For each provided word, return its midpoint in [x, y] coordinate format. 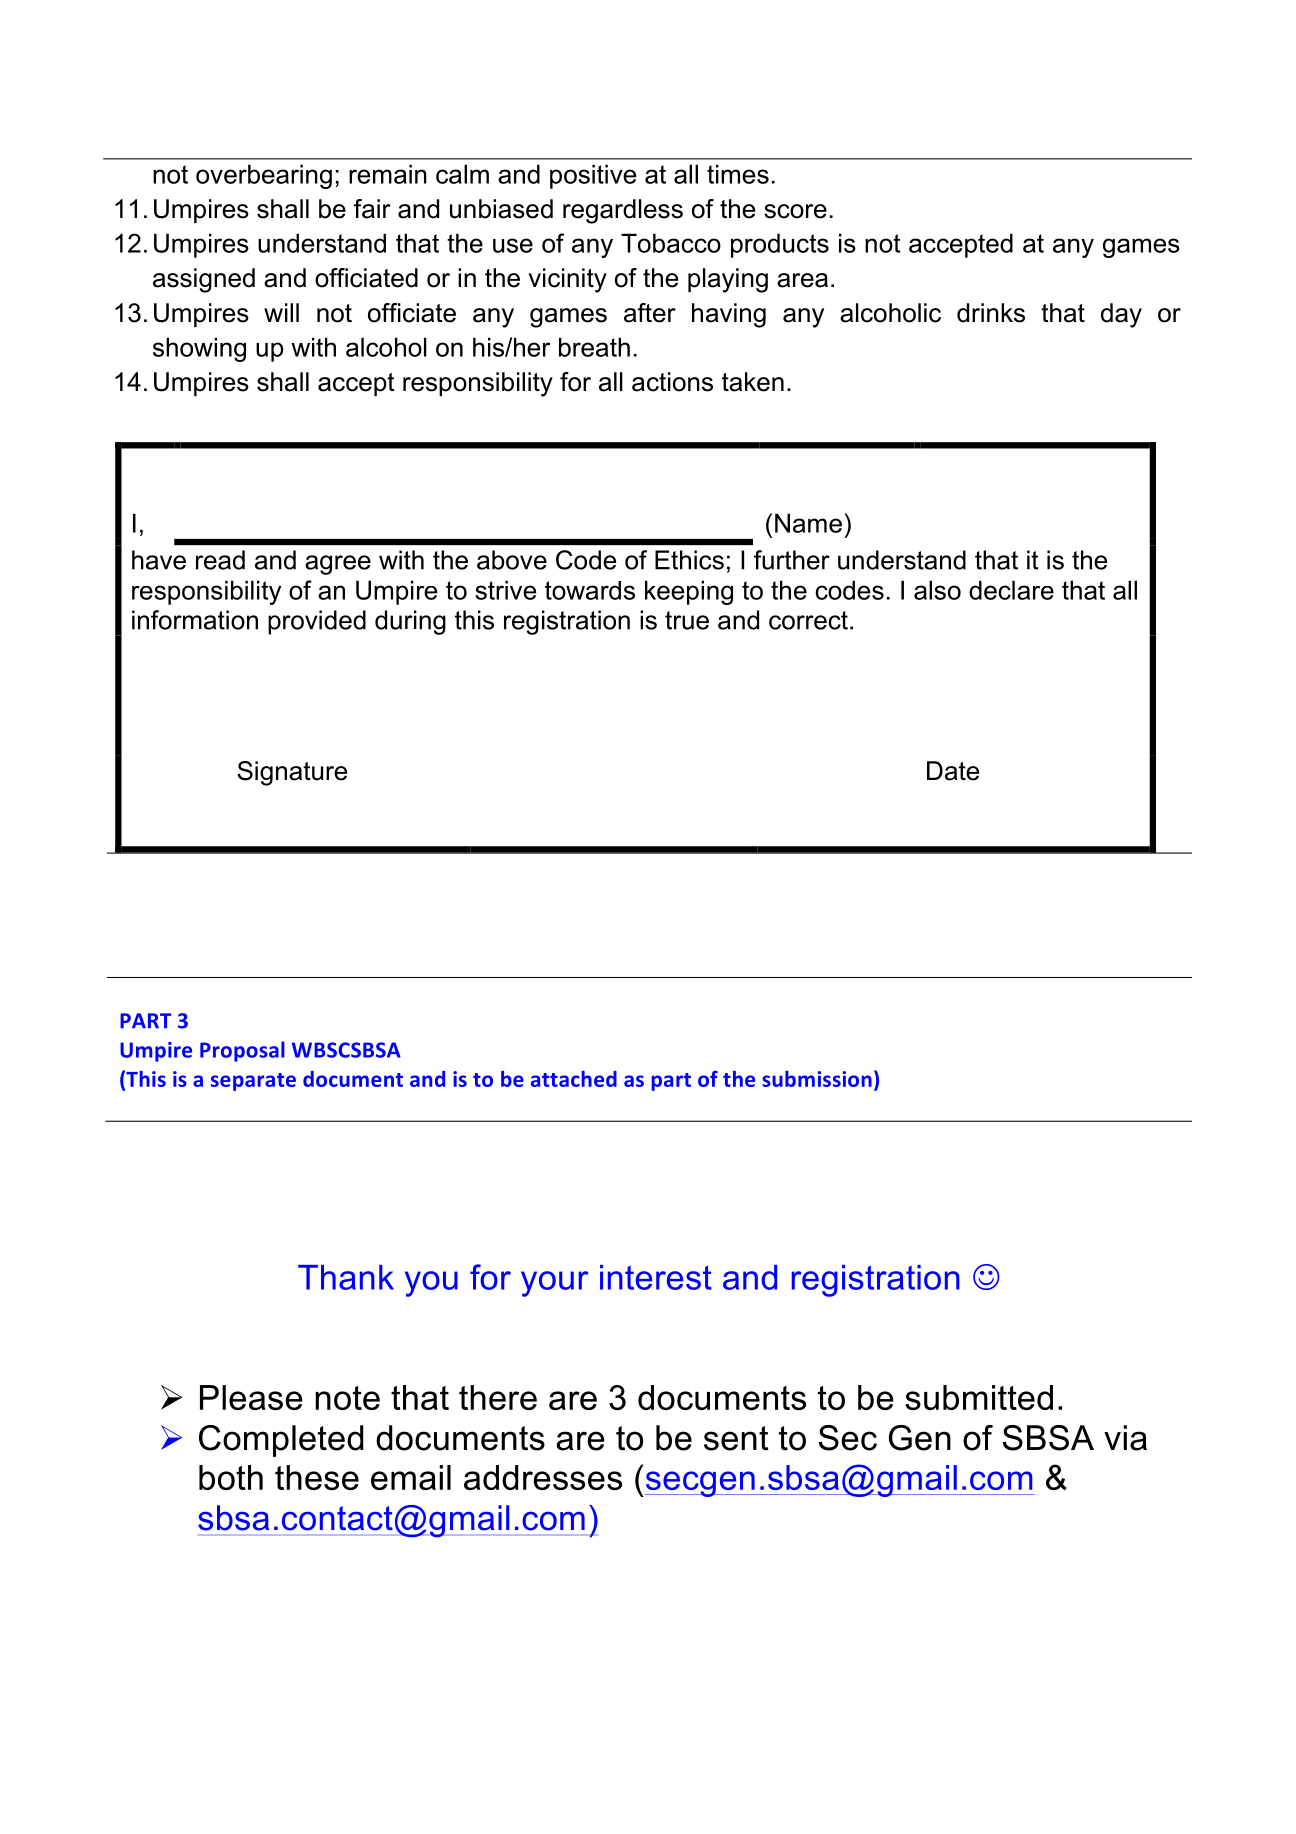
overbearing [264, 176]
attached [574, 1079]
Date [953, 771]
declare [1011, 590]
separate [253, 1082]
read [220, 560]
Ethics [689, 560]
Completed [281, 1441]
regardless [623, 211]
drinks [991, 313]
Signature [292, 773]
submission [817, 1079]
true [687, 620]
